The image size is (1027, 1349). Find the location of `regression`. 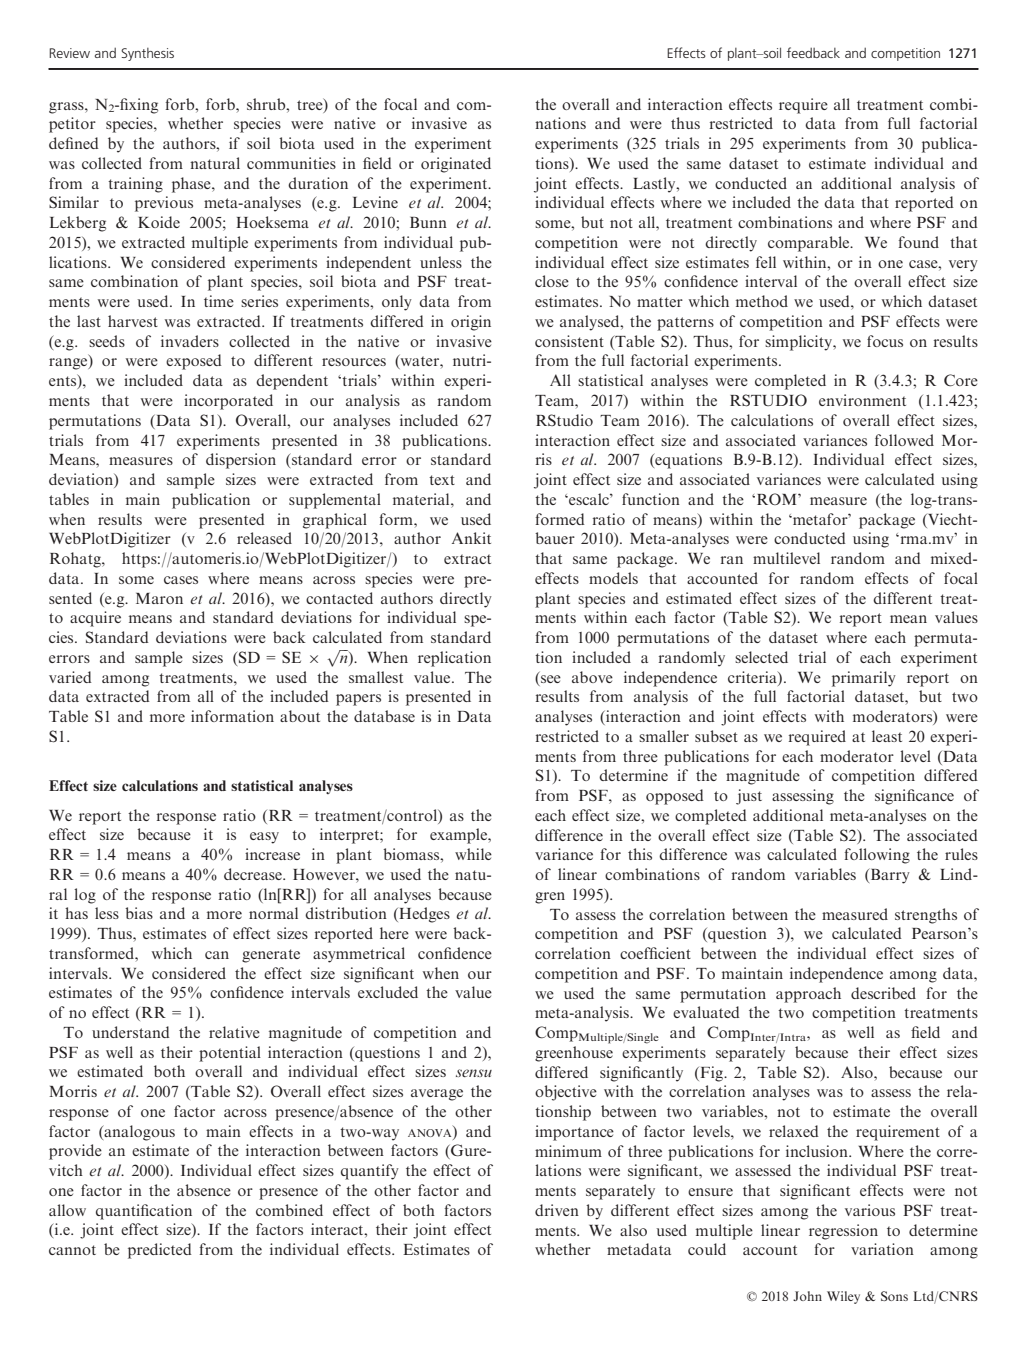

regression is located at coordinates (843, 1232).
